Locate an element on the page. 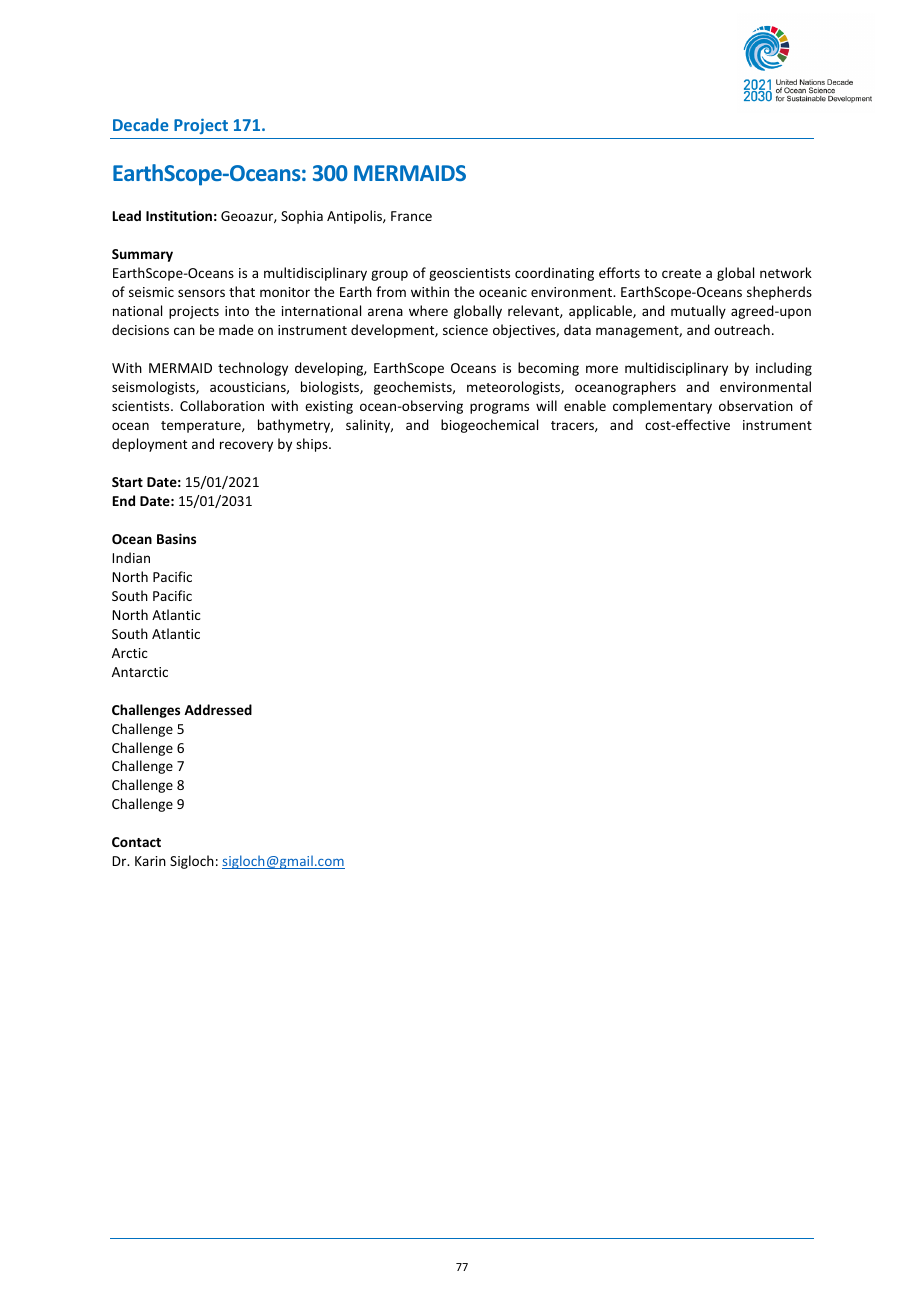 This document has height=1308, width=924. where is located at coordinates (428, 310).
